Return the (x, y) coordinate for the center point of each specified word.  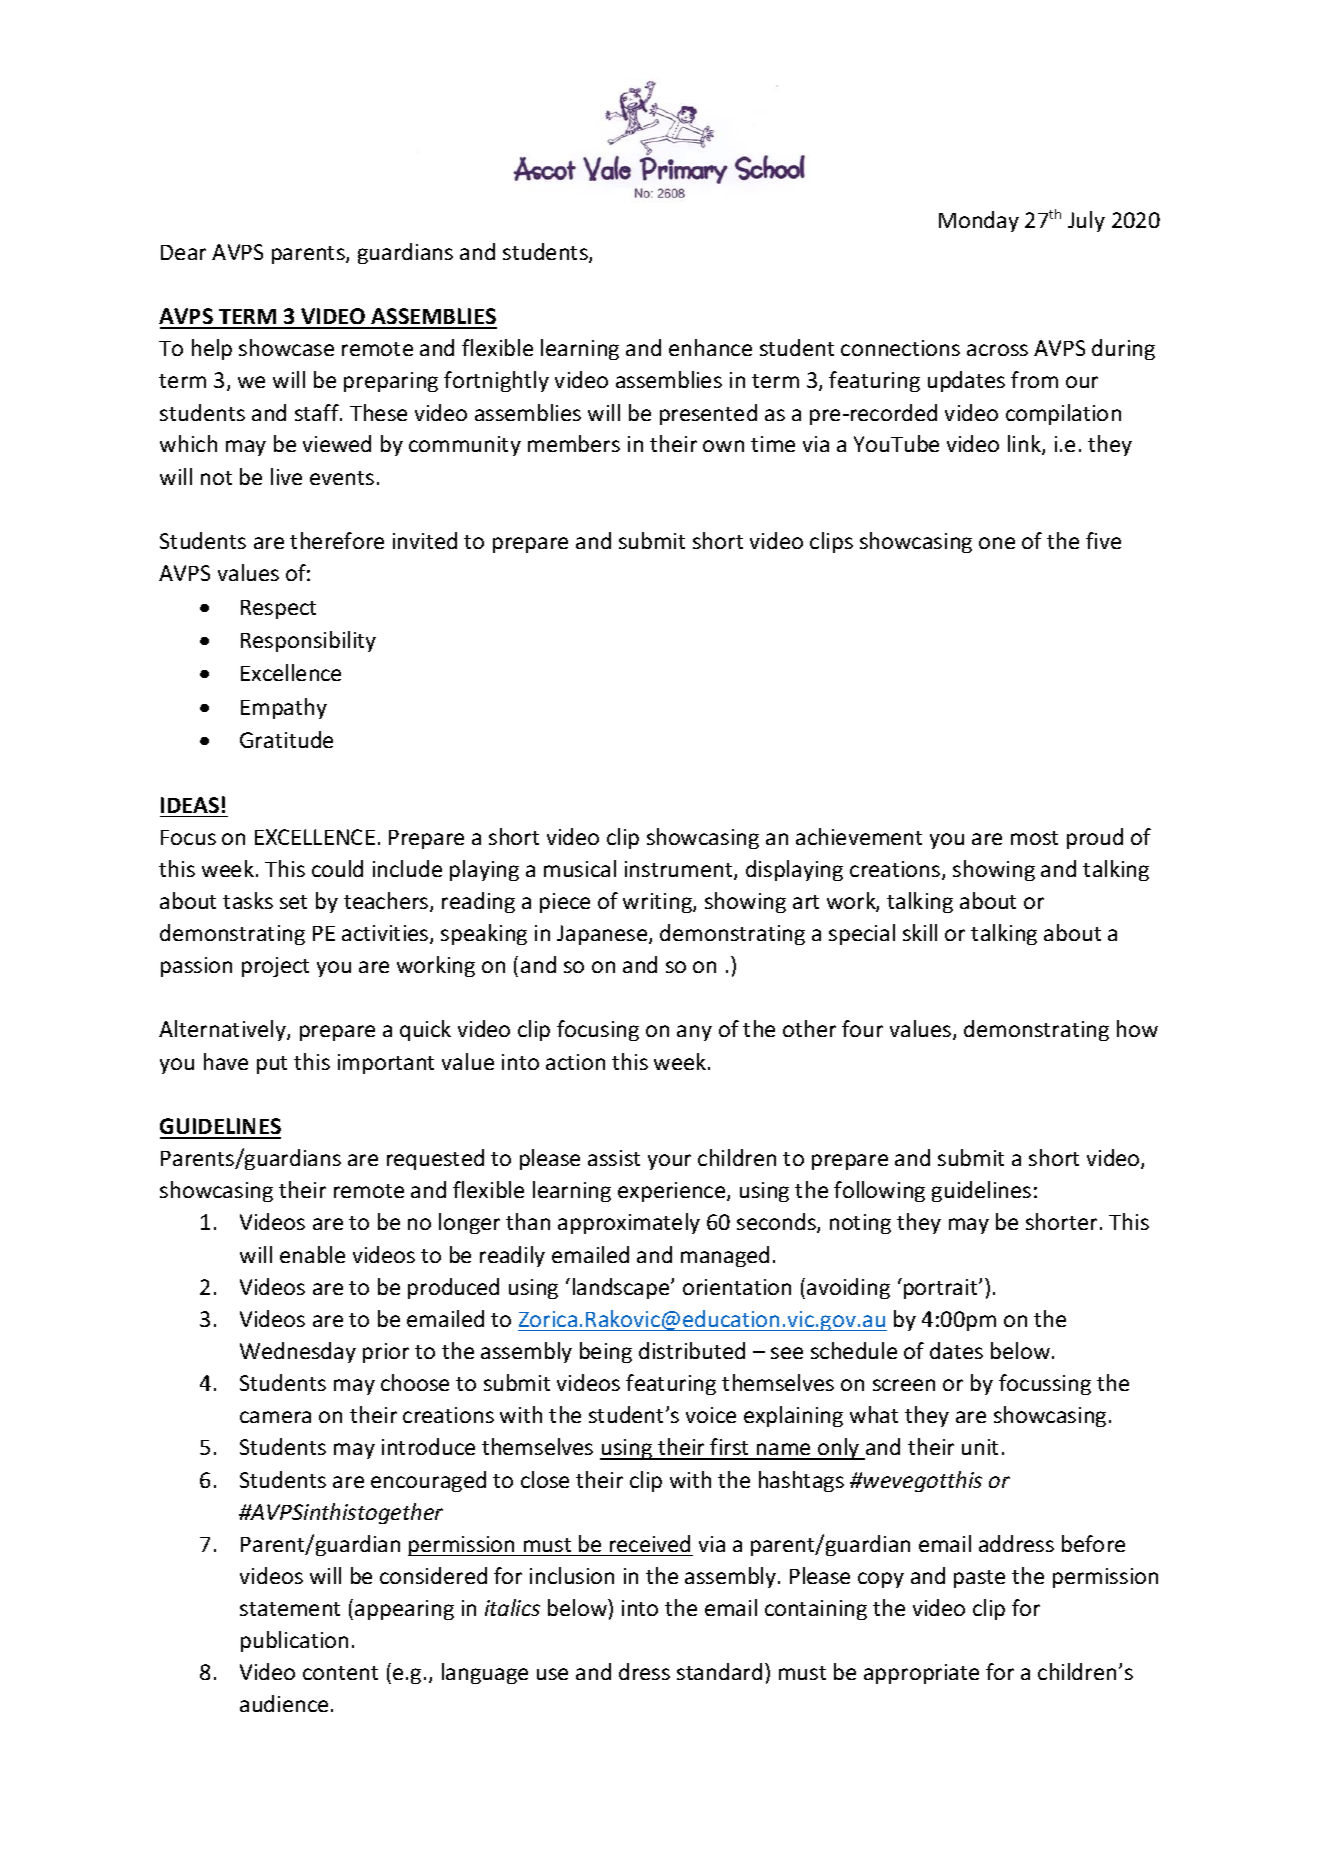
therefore (337, 540)
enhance (710, 347)
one (997, 543)
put (272, 1065)
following (879, 1191)
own (723, 446)
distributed (692, 1350)
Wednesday (298, 1352)
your (669, 1162)
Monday (979, 221)
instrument (680, 870)
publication (294, 1641)
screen (904, 1385)
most (1034, 838)
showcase (286, 347)
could (337, 868)
